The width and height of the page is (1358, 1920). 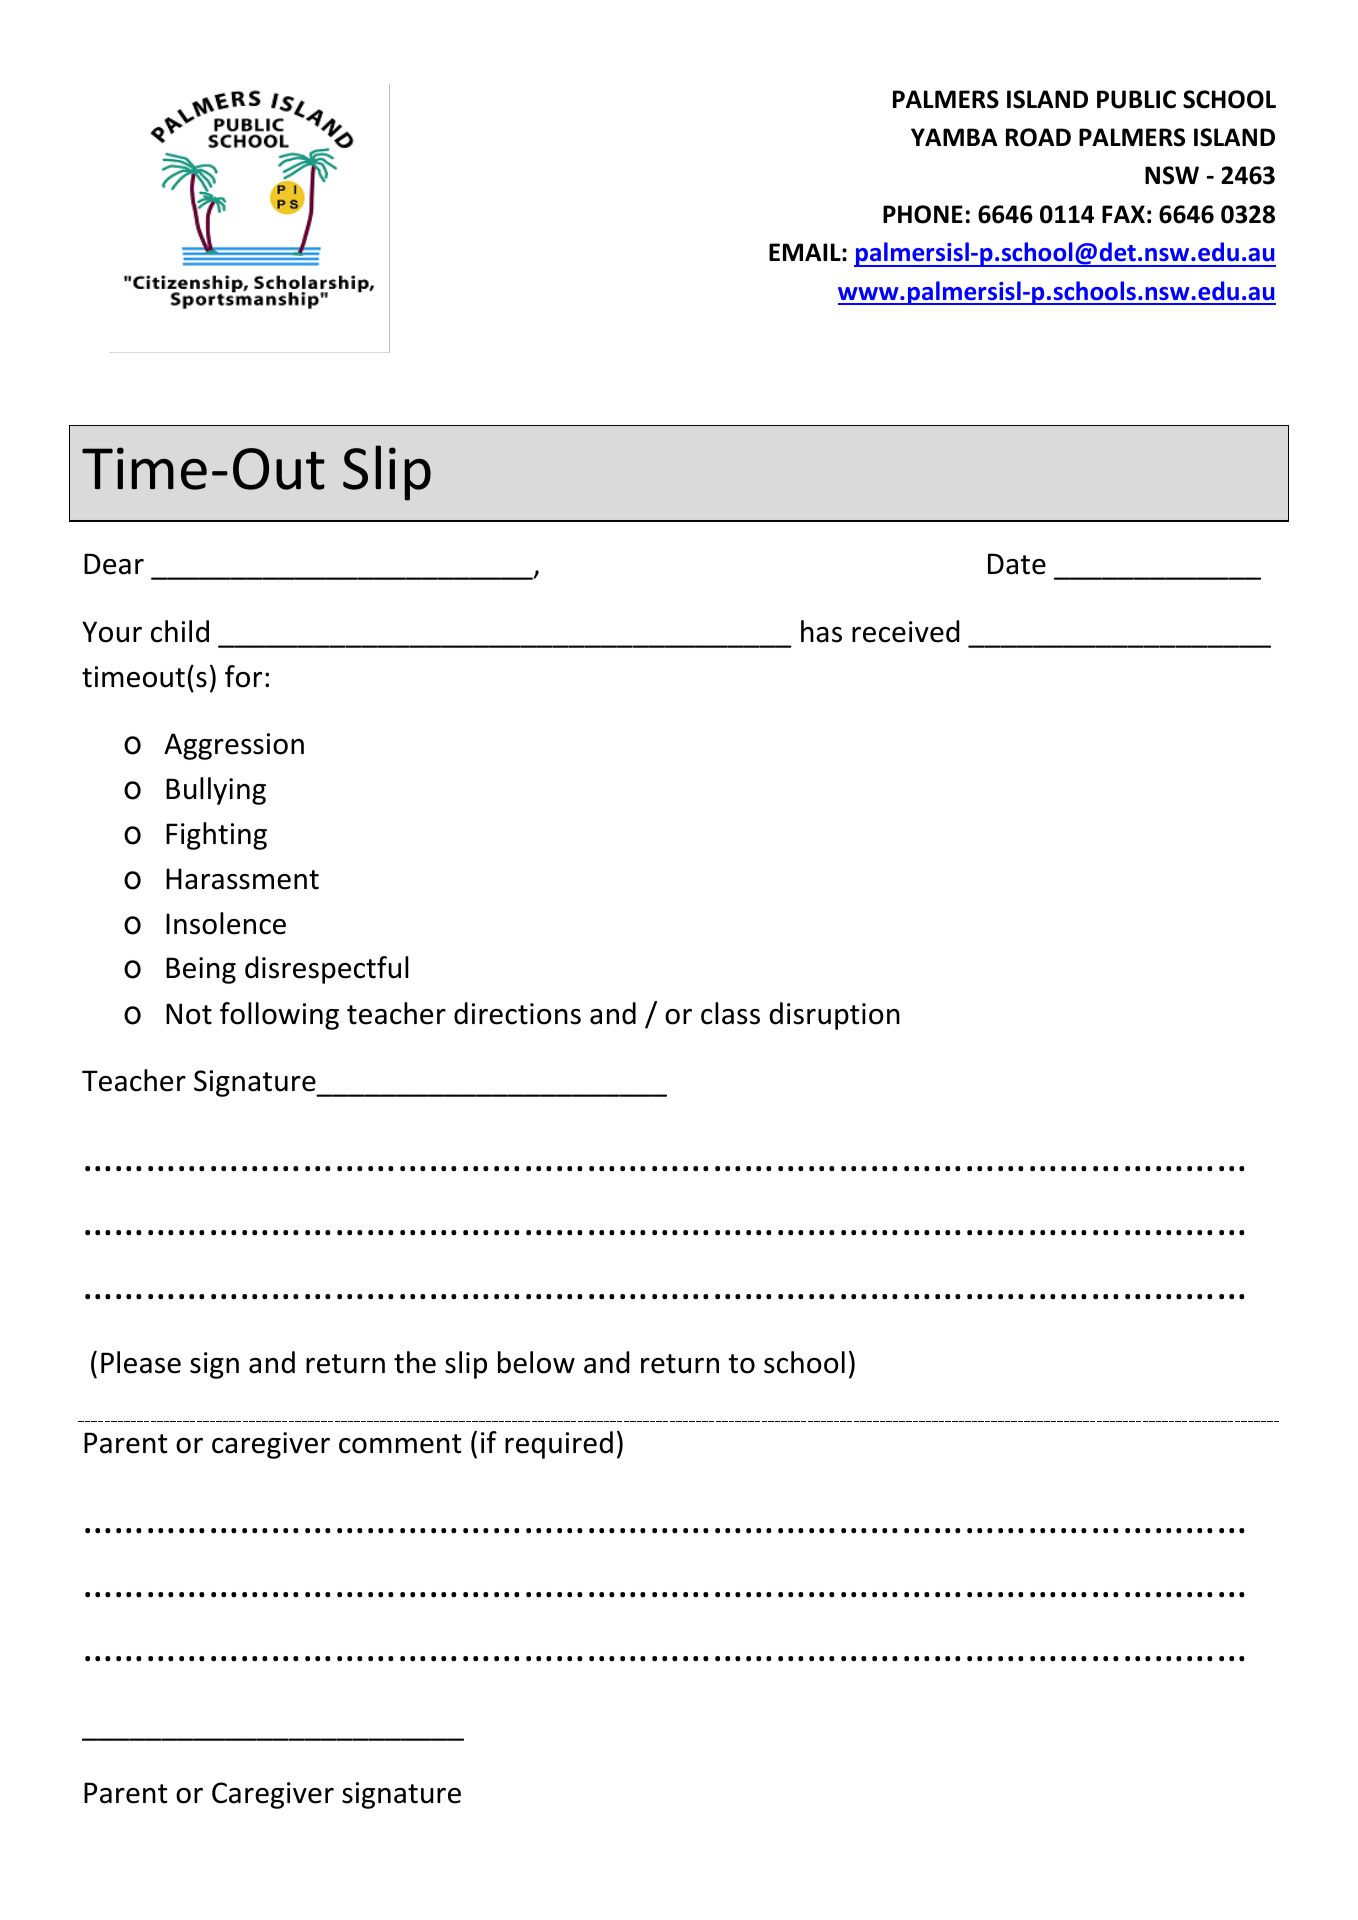 What do you see at coordinates (821, 631) in the page?
I see `has` at bounding box center [821, 631].
